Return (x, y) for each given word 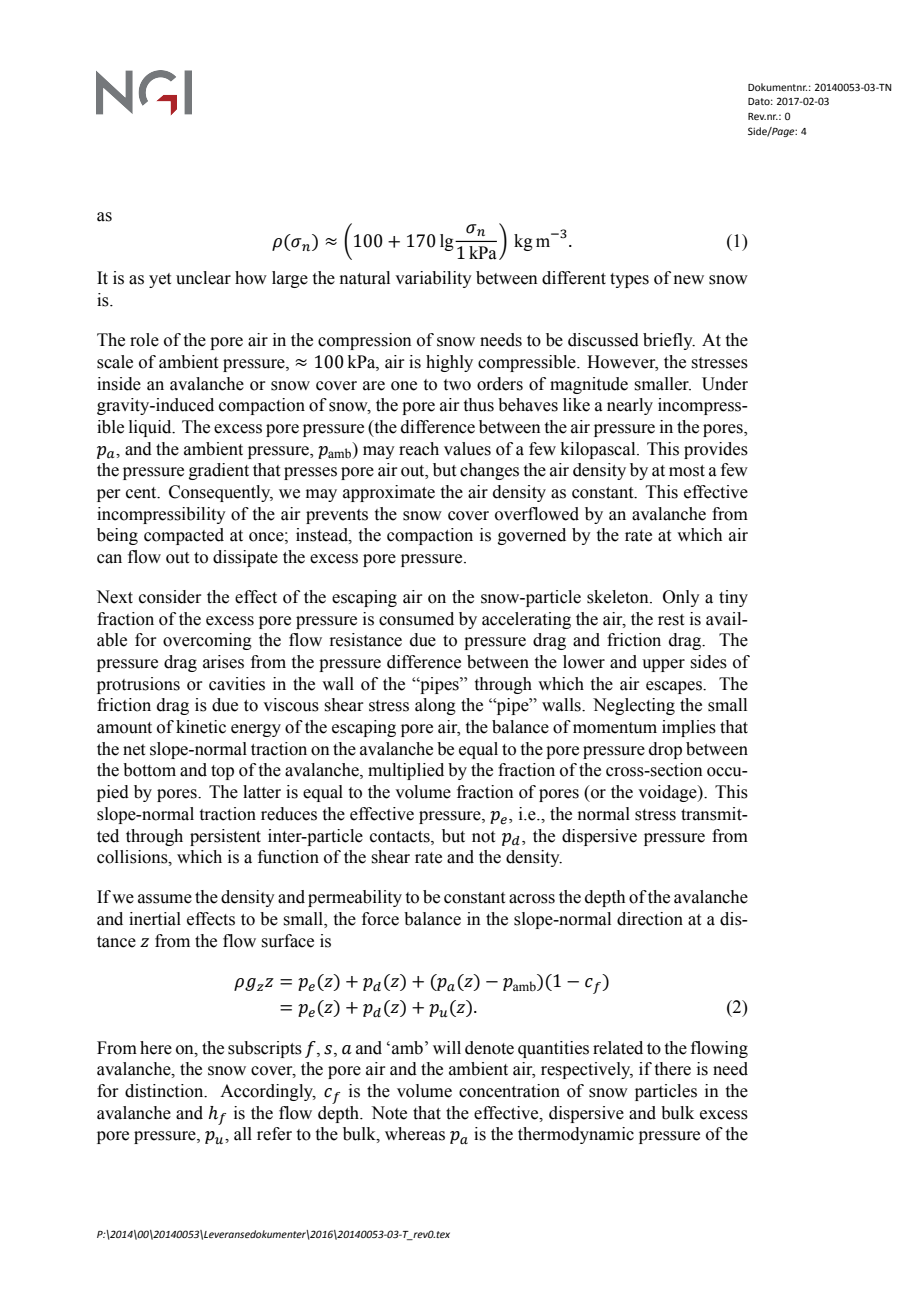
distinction (165, 1091)
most (687, 471)
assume (165, 899)
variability (433, 279)
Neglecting (634, 706)
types (629, 280)
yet (160, 280)
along (435, 706)
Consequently (221, 493)
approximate (389, 493)
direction (650, 919)
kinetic (201, 727)
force (380, 919)
